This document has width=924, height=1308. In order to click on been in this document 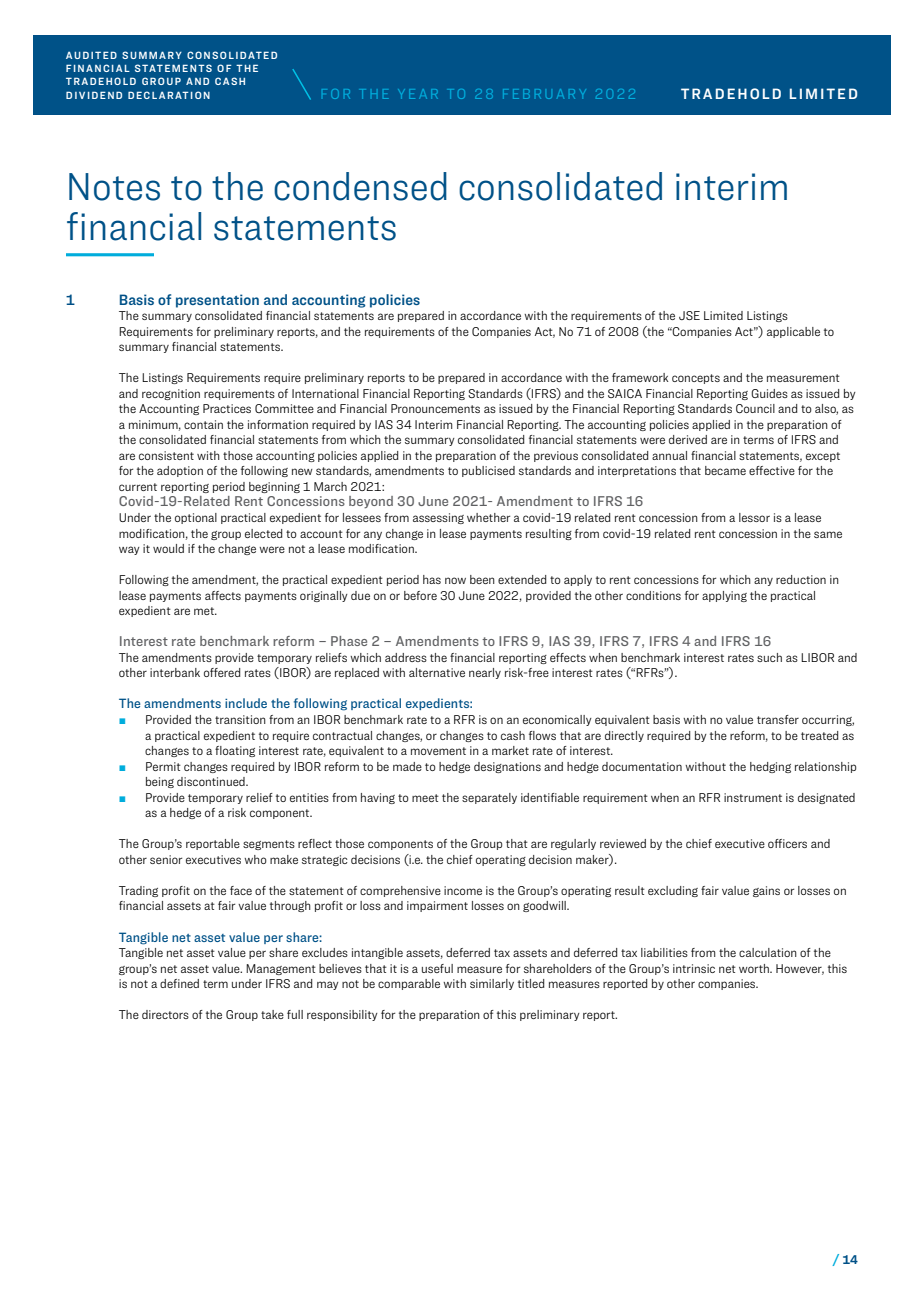, I will do `click(482, 579)`.
